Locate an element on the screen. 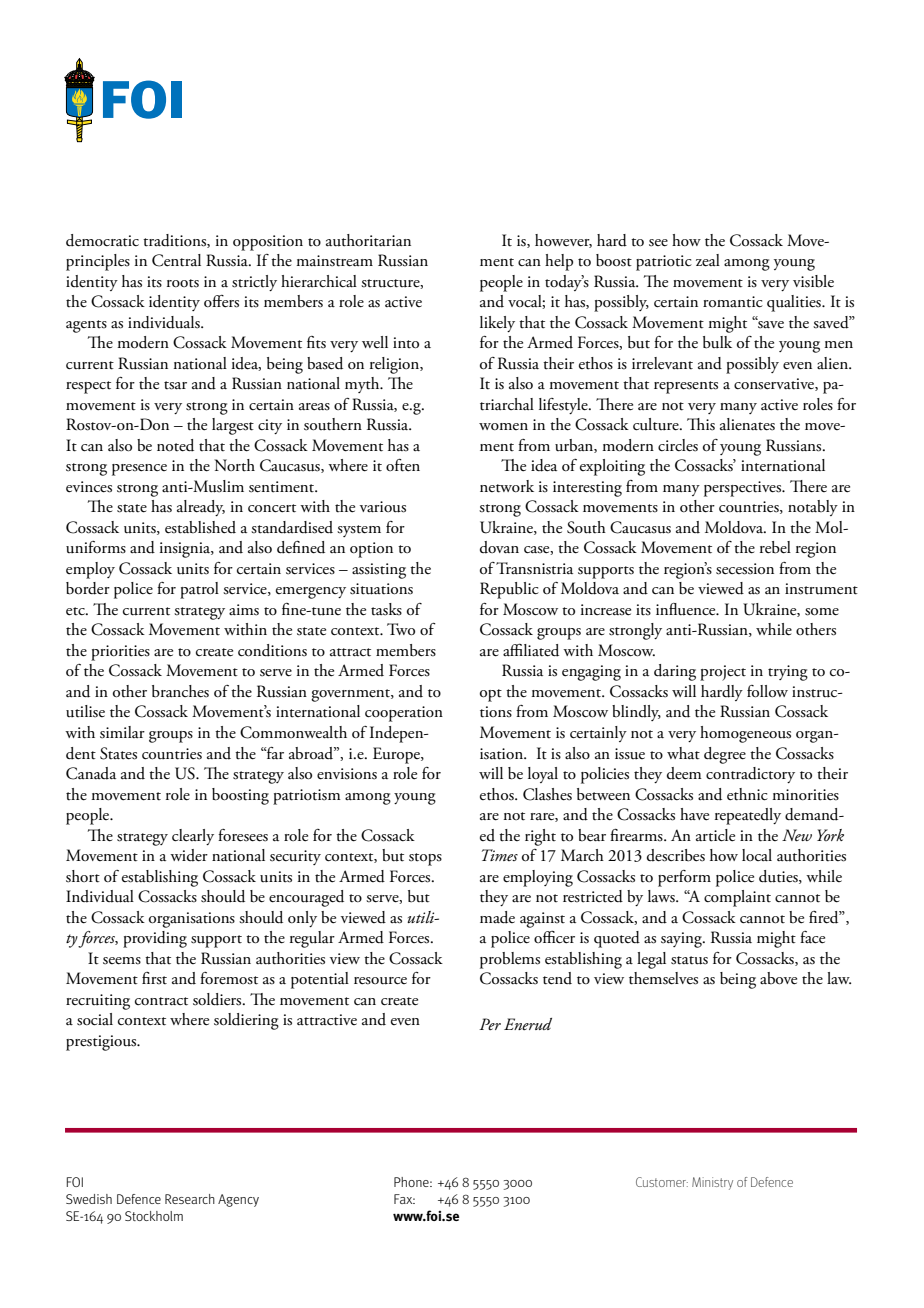 Image resolution: width=924 pixels, height=1308 pixels. perspectives is located at coordinates (744, 489).
